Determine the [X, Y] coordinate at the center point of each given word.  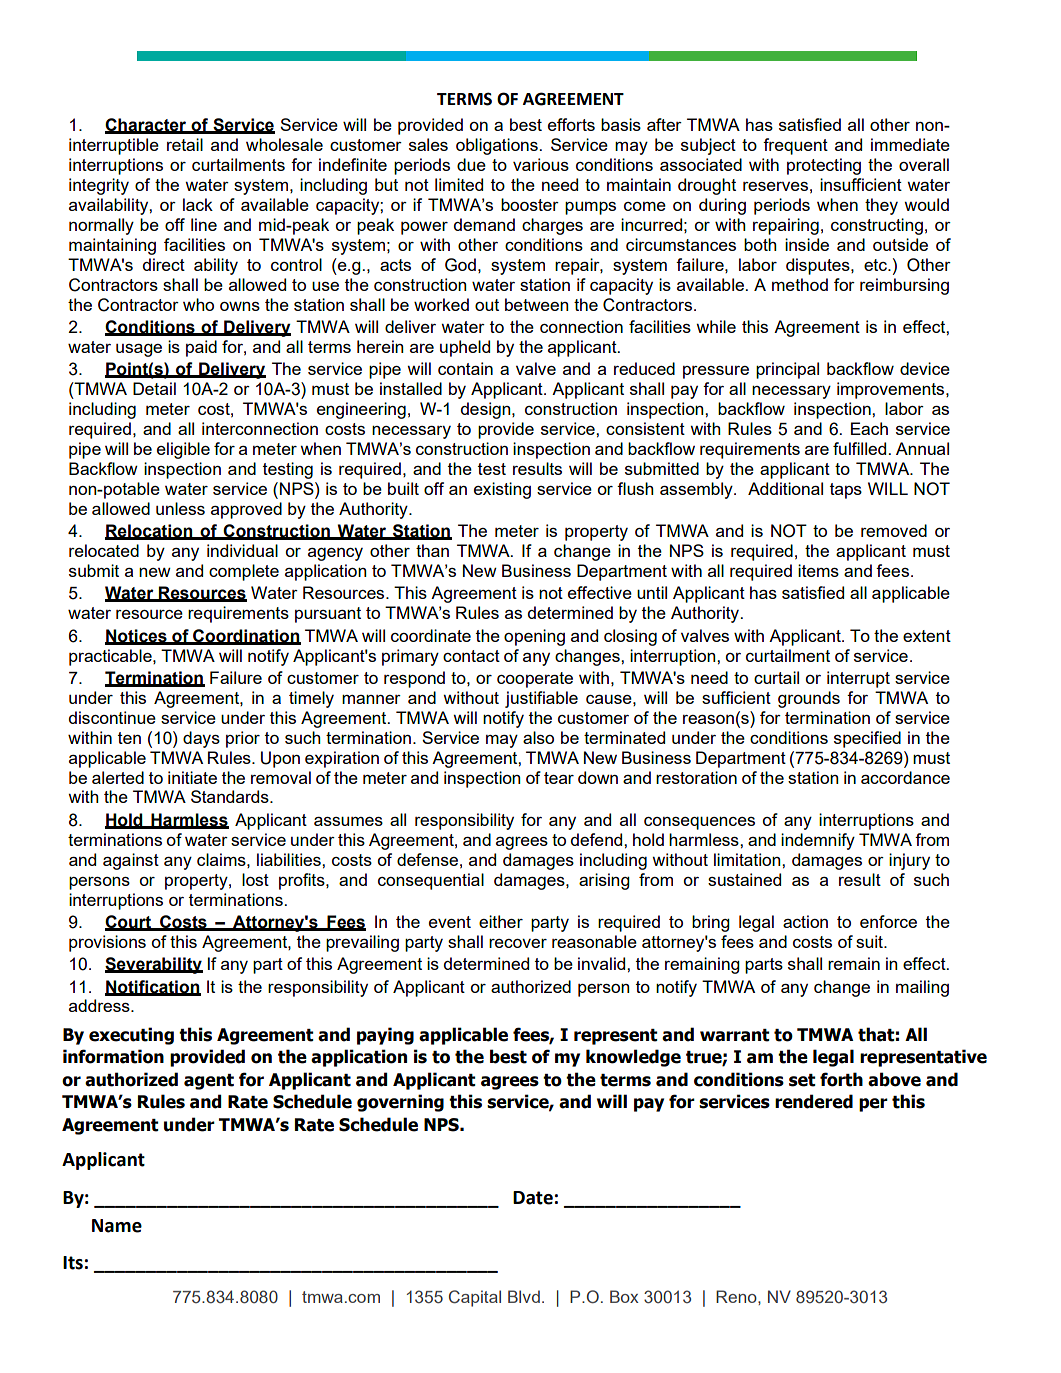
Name [117, 1226]
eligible [183, 450]
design [487, 410]
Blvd [524, 1296]
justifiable [541, 699]
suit [870, 941]
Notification [153, 987]
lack [198, 204]
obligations [498, 146]
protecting [824, 166]
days [201, 739]
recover [518, 943]
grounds [809, 699]
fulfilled [861, 448]
